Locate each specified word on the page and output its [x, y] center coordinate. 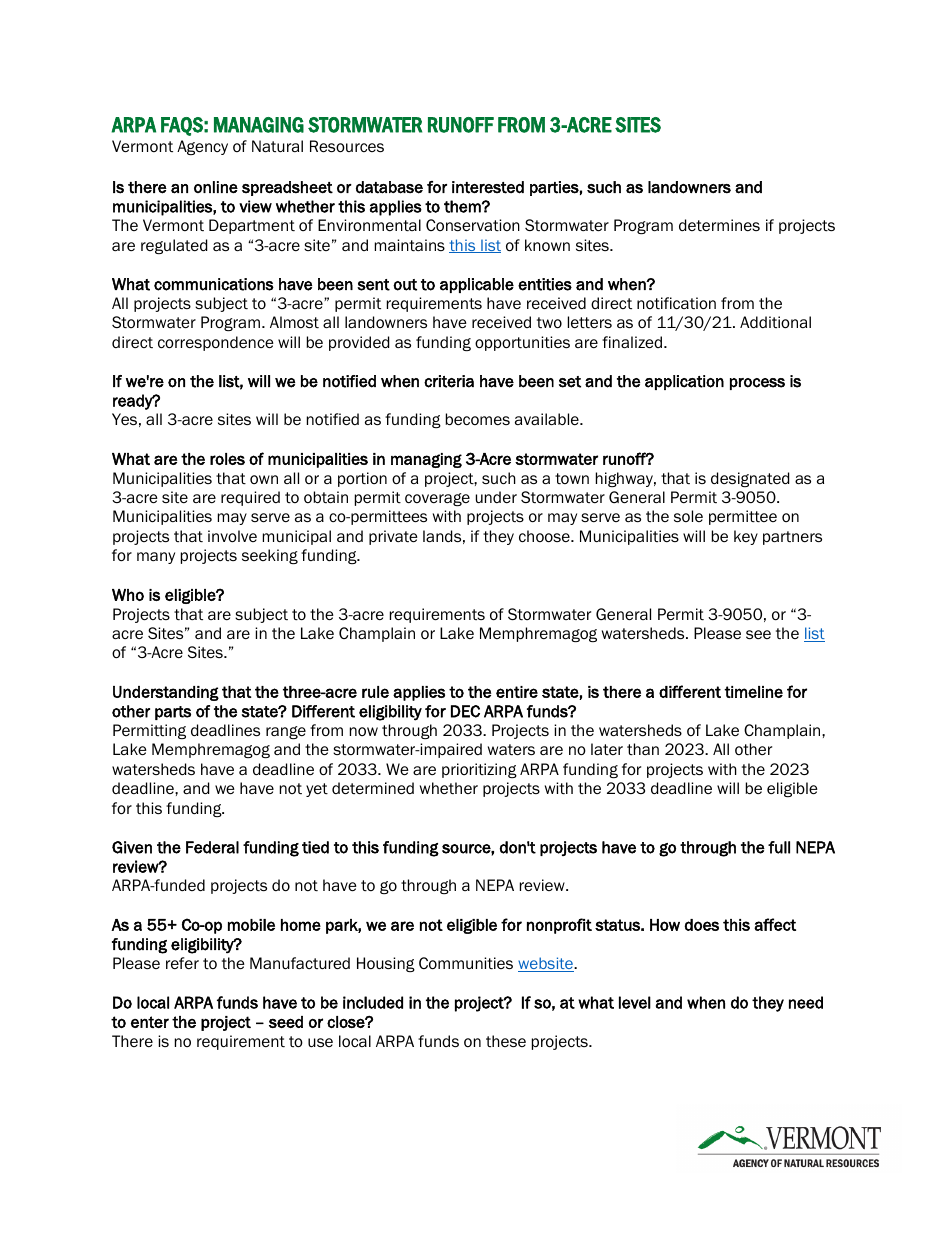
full [779, 847]
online [216, 187]
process [757, 384]
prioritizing [479, 770]
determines [719, 225]
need [806, 1002]
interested [488, 187]
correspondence [216, 343]
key [746, 537]
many [156, 558]
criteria [449, 381]
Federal [212, 847]
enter [150, 1022]
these [506, 1041]
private [393, 537]
